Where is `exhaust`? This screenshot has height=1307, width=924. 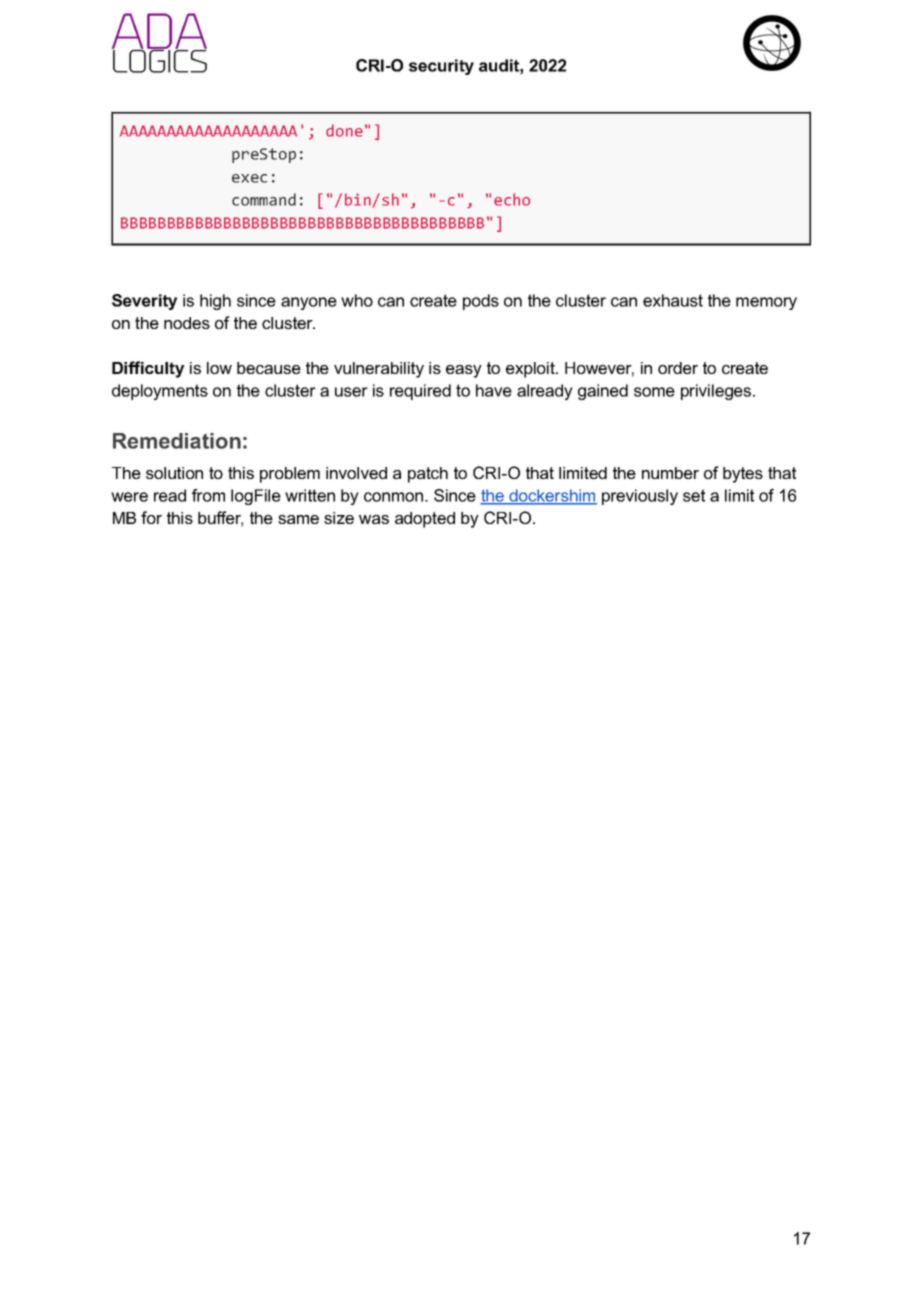 exhaust is located at coordinates (673, 300).
